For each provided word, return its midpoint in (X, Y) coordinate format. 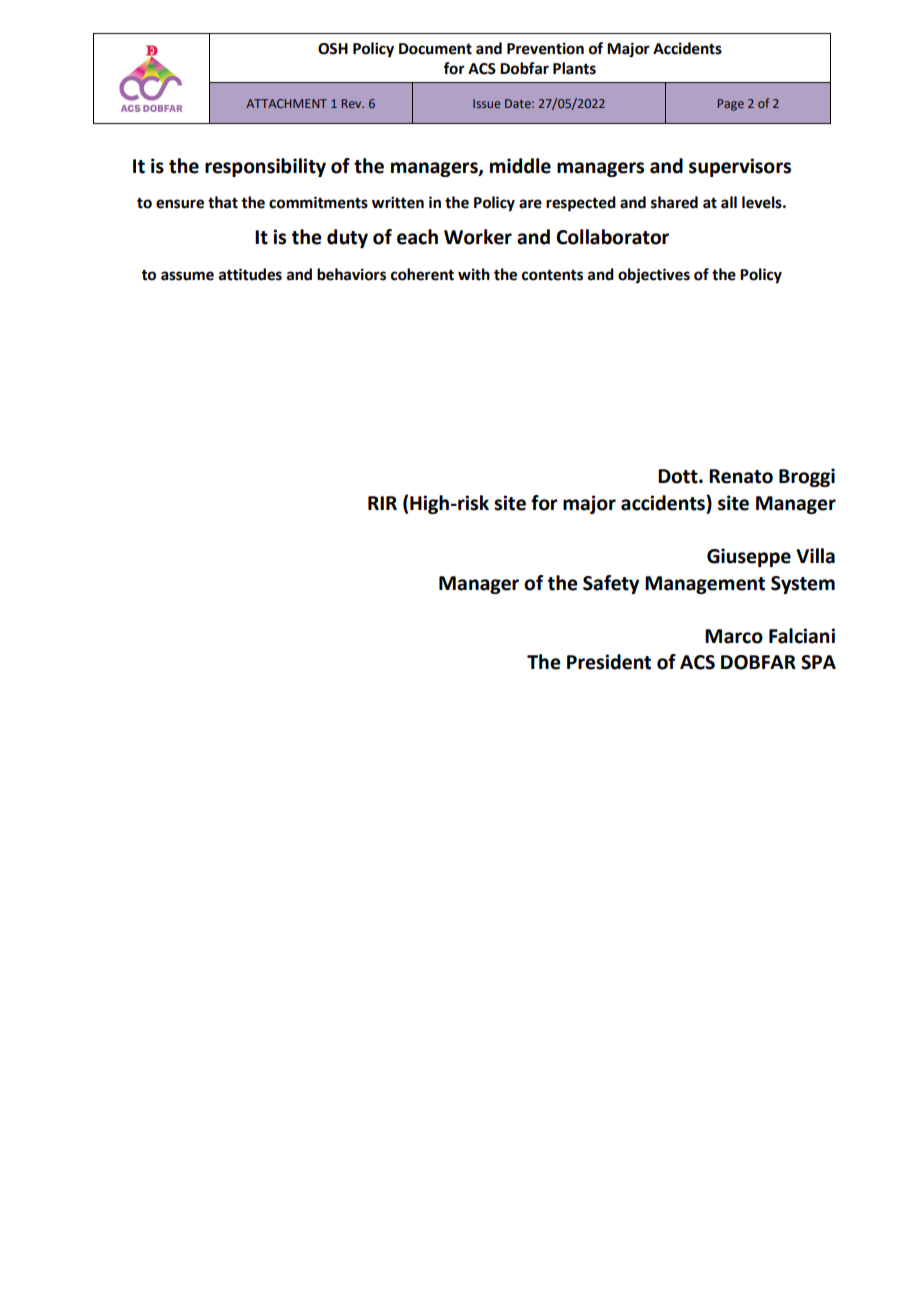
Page (731, 105)
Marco (734, 636)
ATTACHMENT (286, 103)
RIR (382, 503)
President (609, 662)
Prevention (545, 48)
